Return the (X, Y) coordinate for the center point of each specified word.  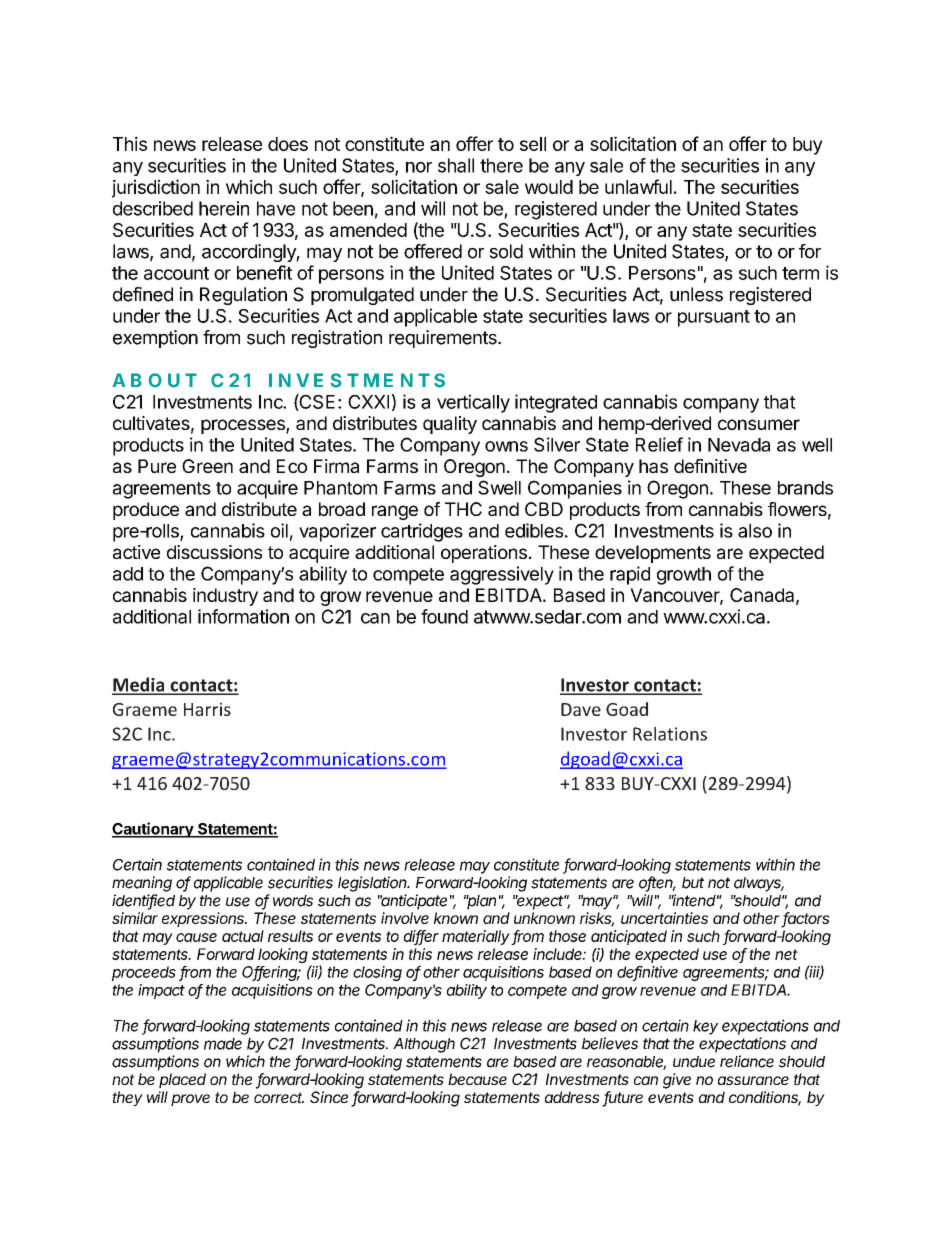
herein (224, 208)
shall (456, 165)
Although (424, 1045)
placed (182, 1080)
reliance (747, 1061)
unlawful (638, 186)
